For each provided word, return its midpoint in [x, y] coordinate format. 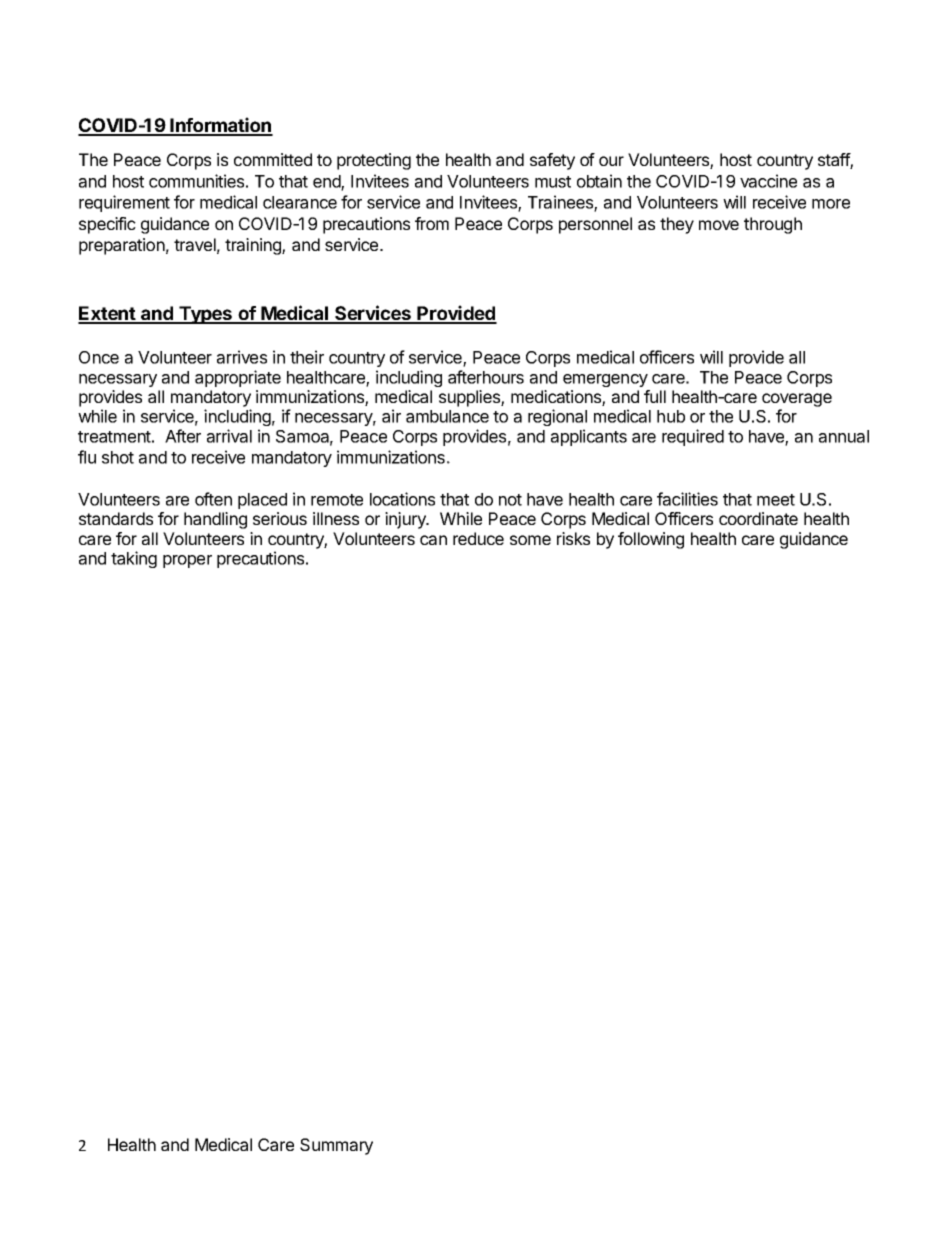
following [651, 540]
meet [776, 500]
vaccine [768, 181]
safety [552, 161]
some [530, 540]
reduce [478, 538]
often [213, 499]
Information [221, 126]
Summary [336, 1146]
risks [573, 538]
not [510, 500]
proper [187, 561]
